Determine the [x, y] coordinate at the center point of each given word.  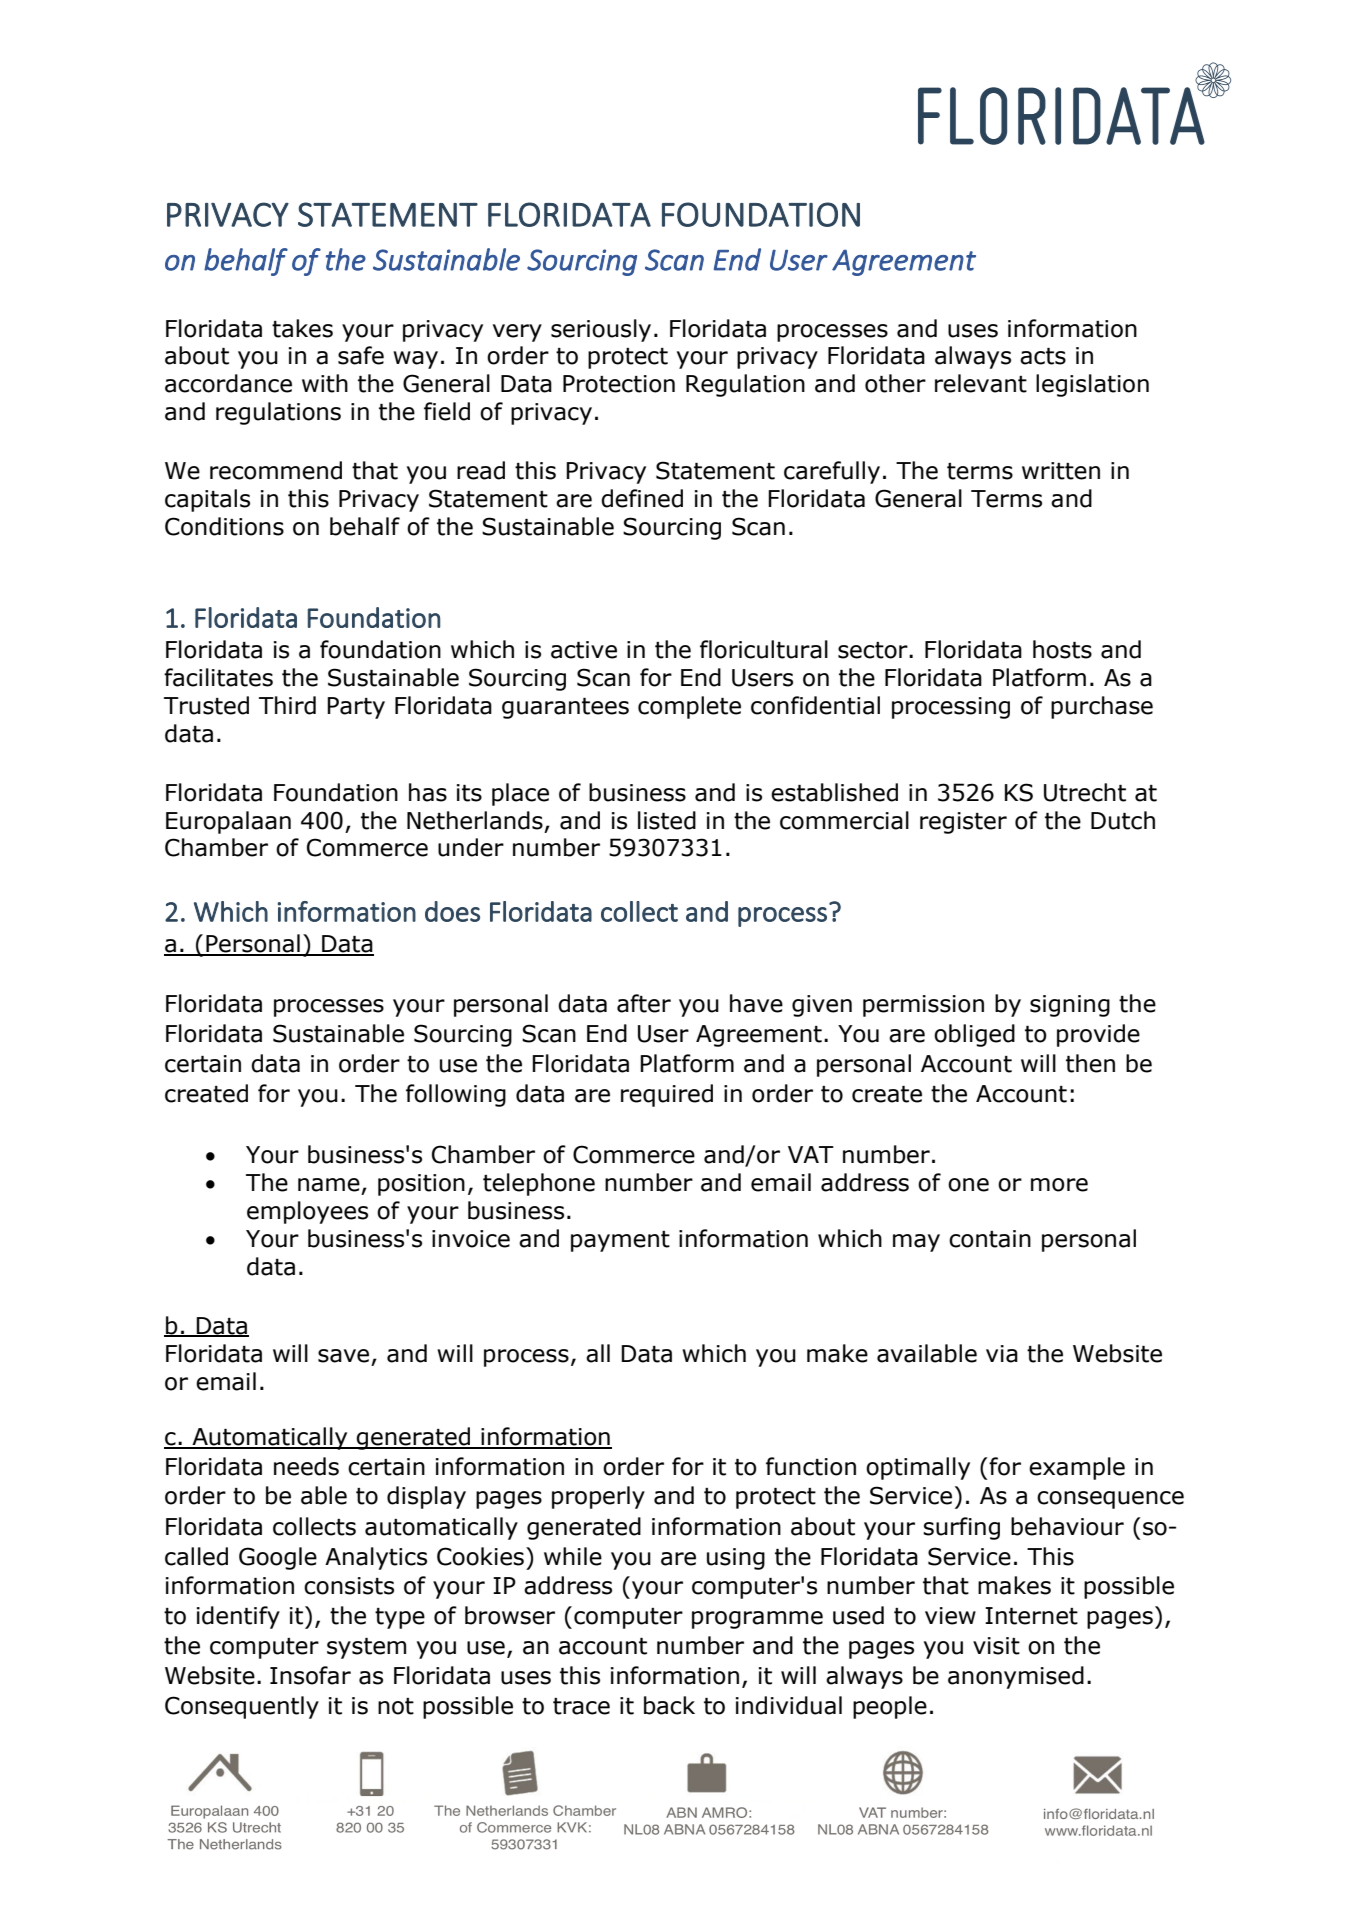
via [1002, 1354]
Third [287, 705]
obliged [974, 1035]
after [644, 1003]
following [456, 1095]
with [325, 383]
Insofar [310, 1675]
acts [1043, 356]
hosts [1062, 649]
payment [620, 1241]
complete [689, 707]
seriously [601, 330]
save [343, 1356]
